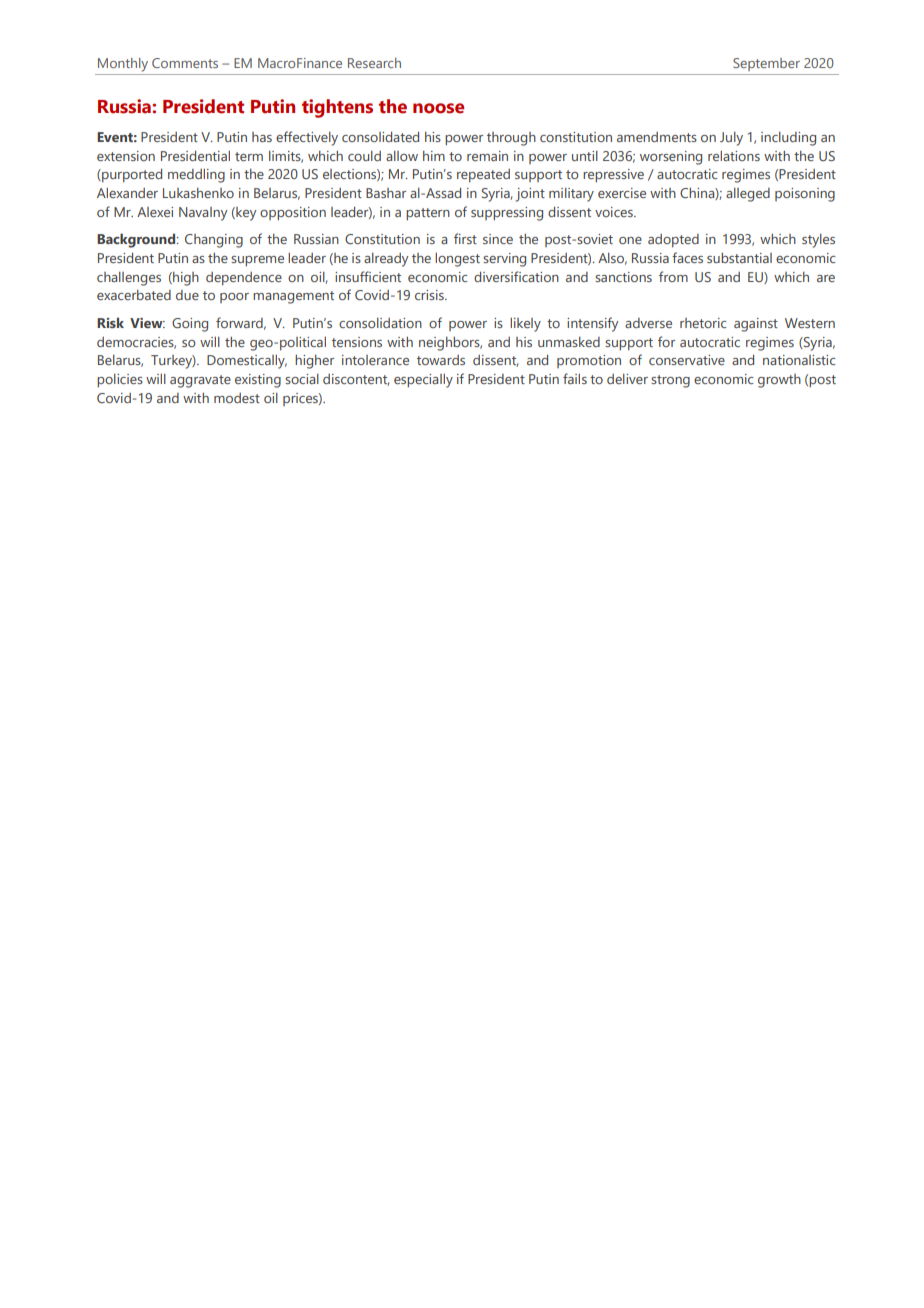 The height and width of the screenshot is (1308, 924). Describe the element at coordinates (196, 176) in the screenshot. I see `meddling` at that location.
